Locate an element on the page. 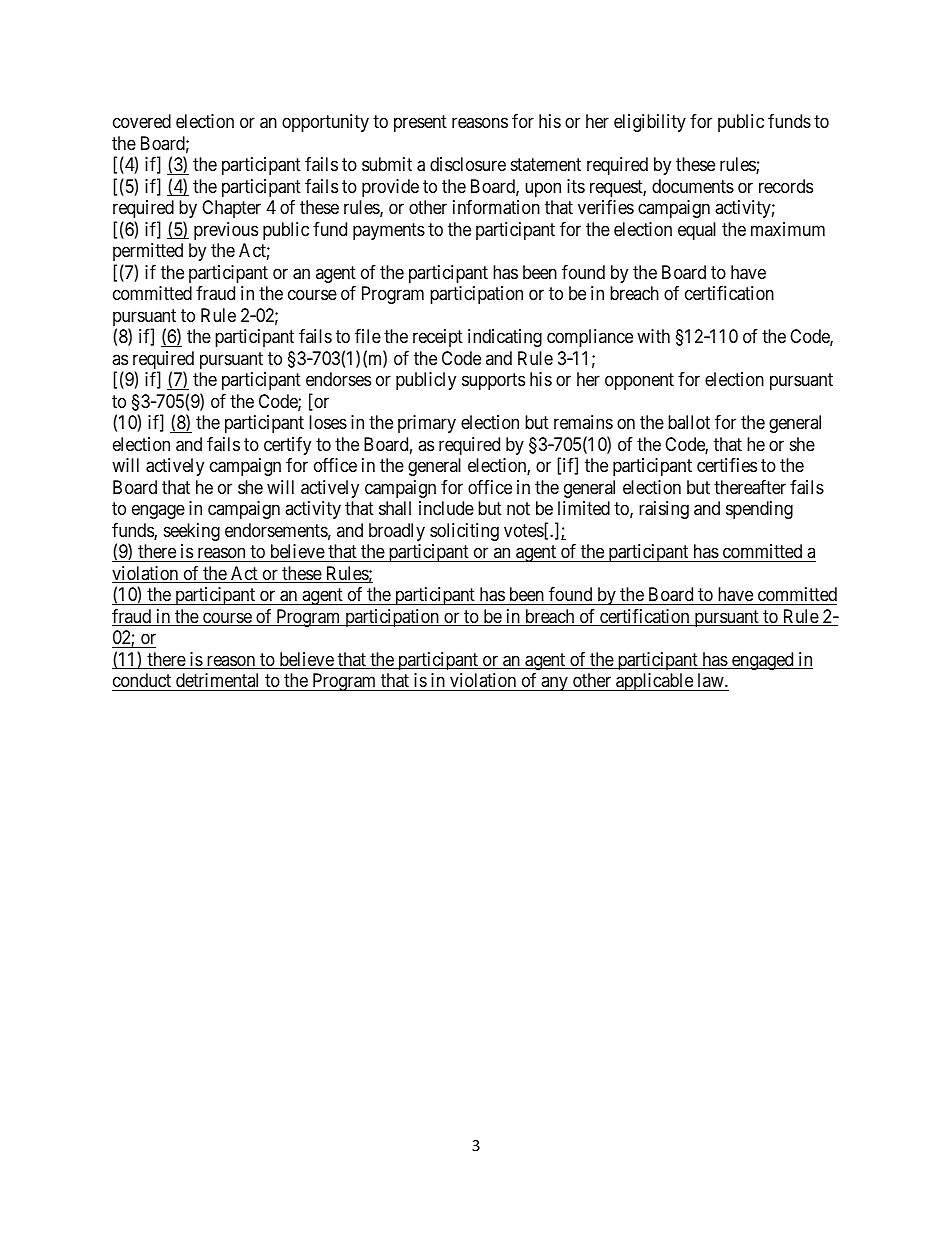  include is located at coordinates (446, 508).
